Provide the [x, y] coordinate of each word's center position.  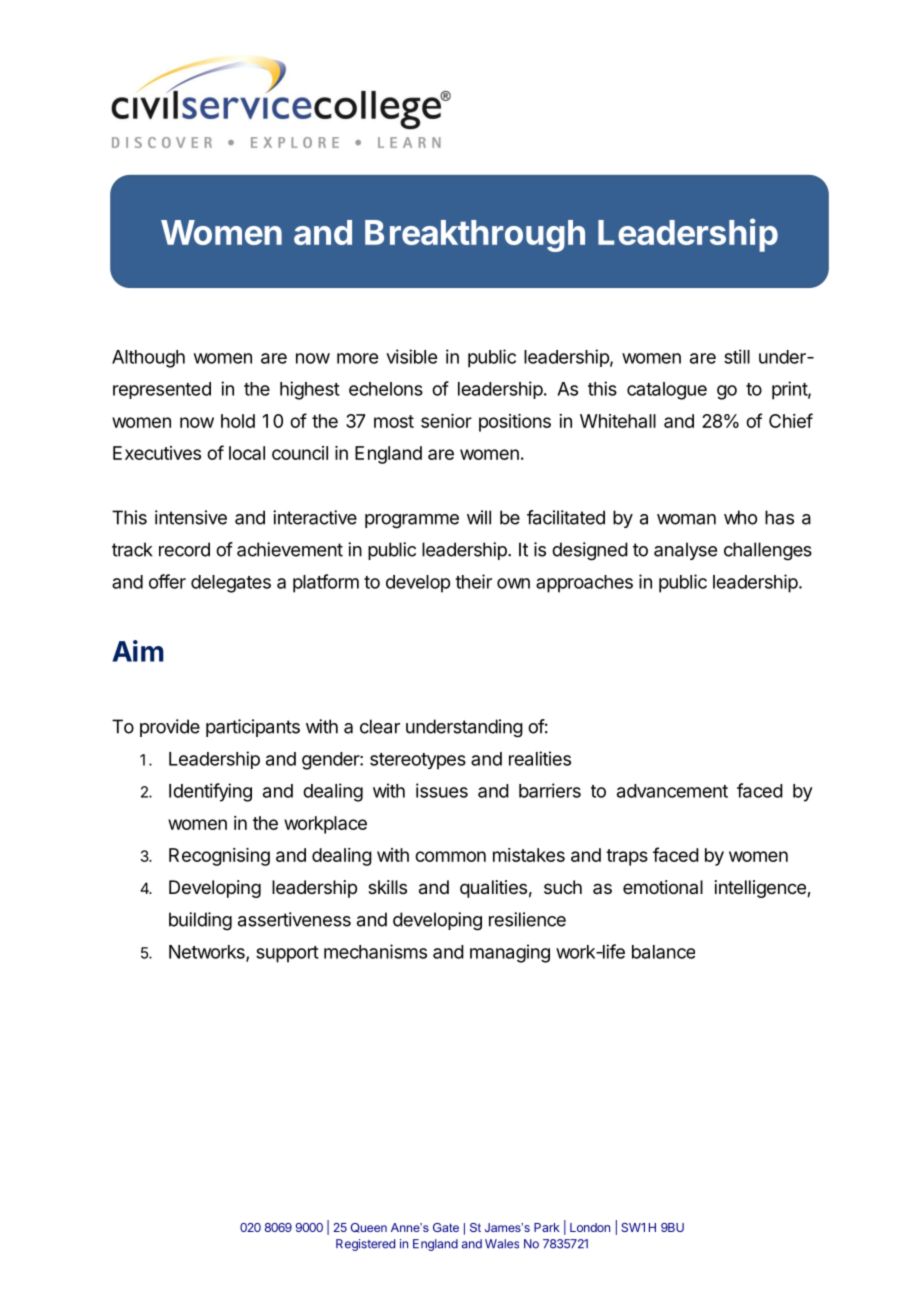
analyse [685, 551]
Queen [369, 1228]
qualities [493, 889]
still [737, 356]
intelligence [761, 889]
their [473, 581]
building [200, 921]
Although [148, 359]
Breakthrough [475, 236]
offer [167, 581]
